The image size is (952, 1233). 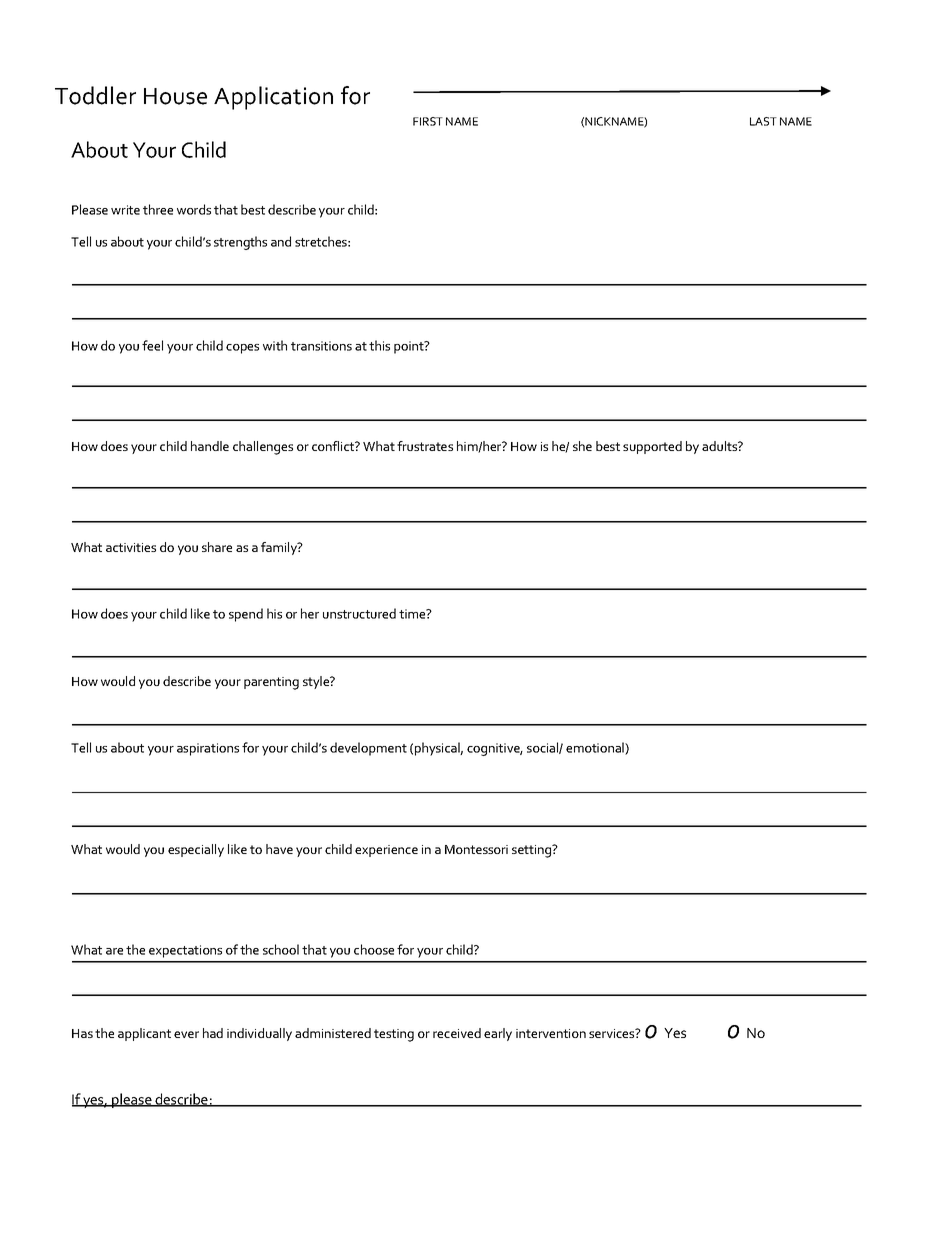 I want to click on LAST, so click(x=763, y=121).
